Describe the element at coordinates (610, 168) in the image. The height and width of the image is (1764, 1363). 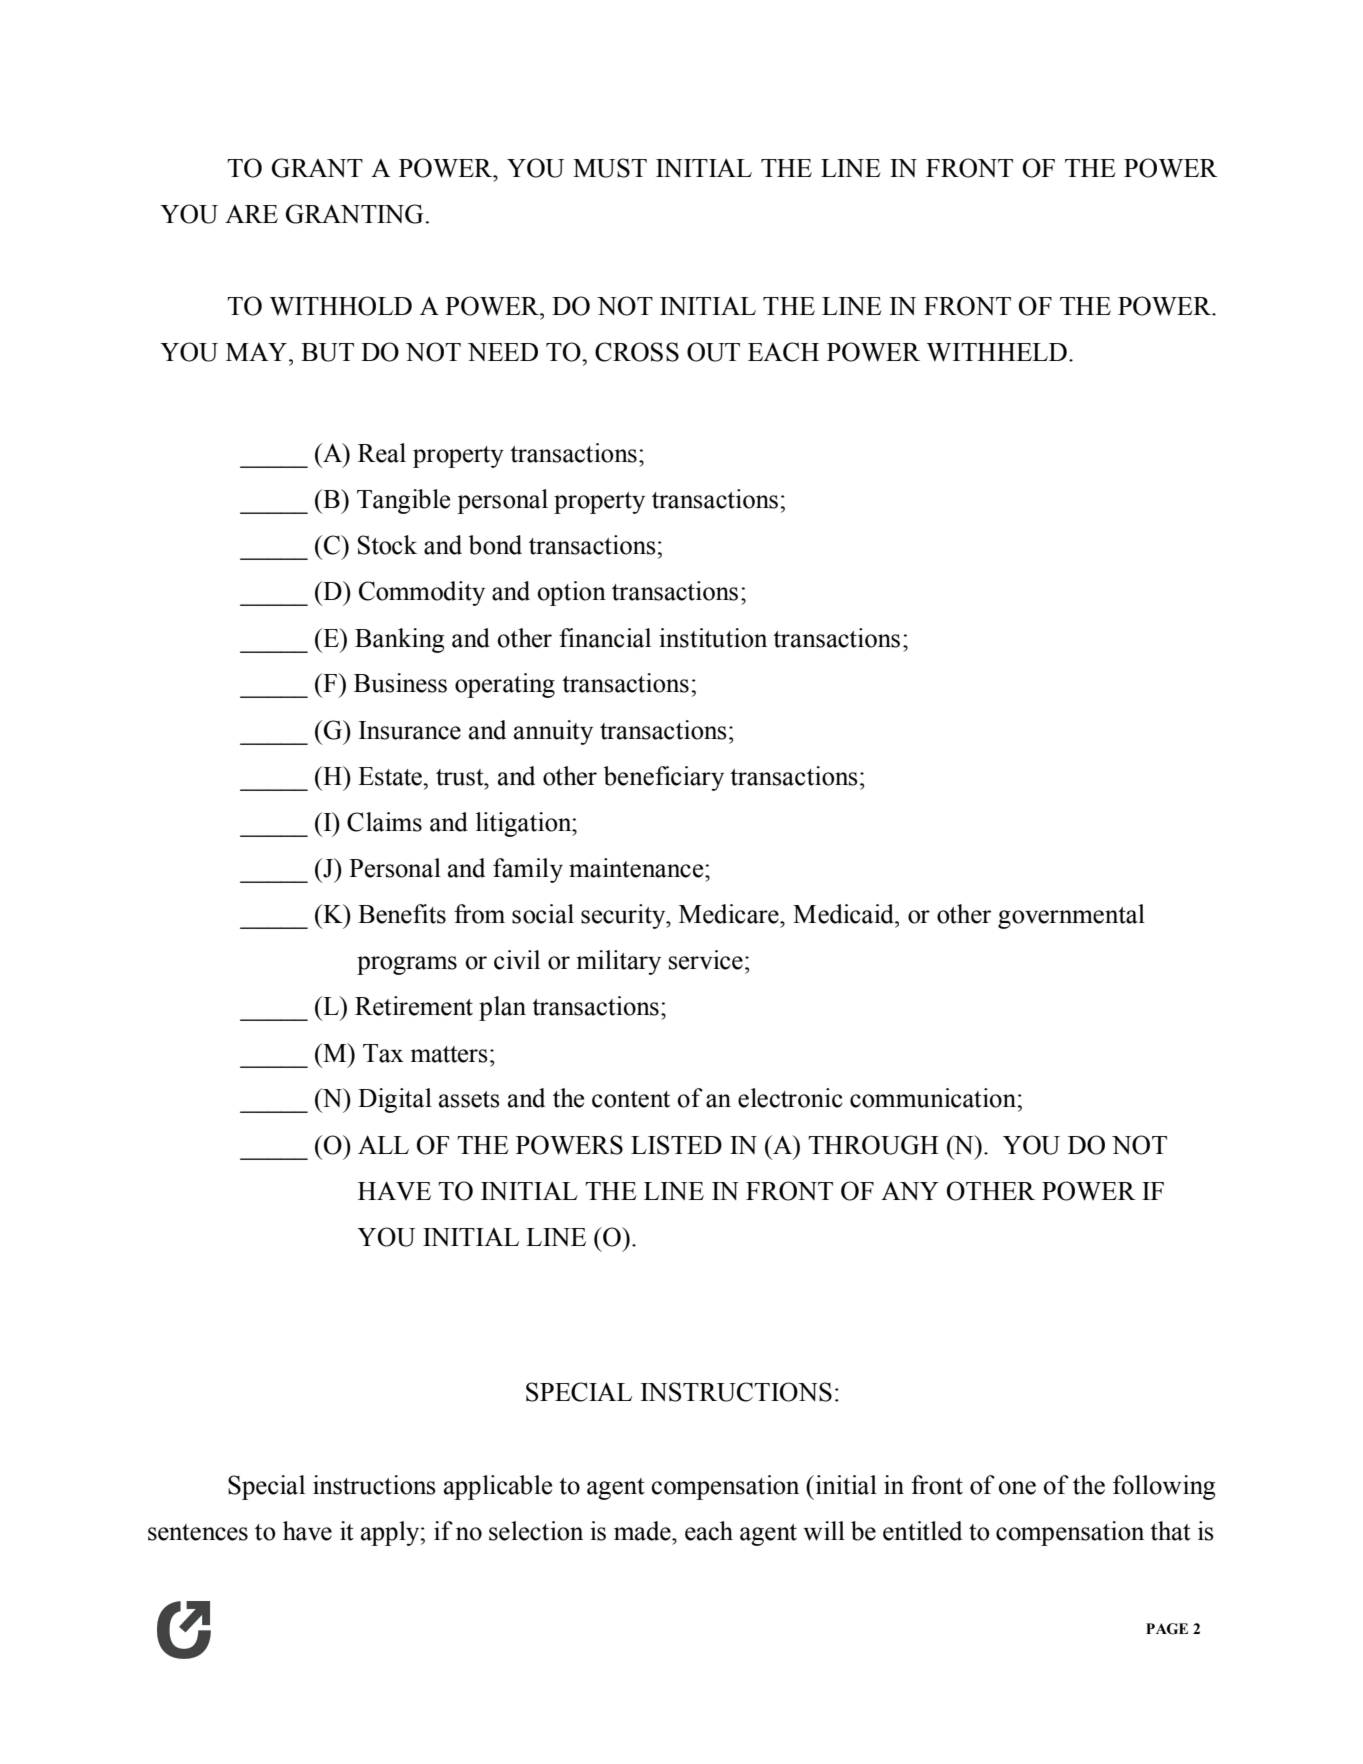
I see `MUST` at that location.
